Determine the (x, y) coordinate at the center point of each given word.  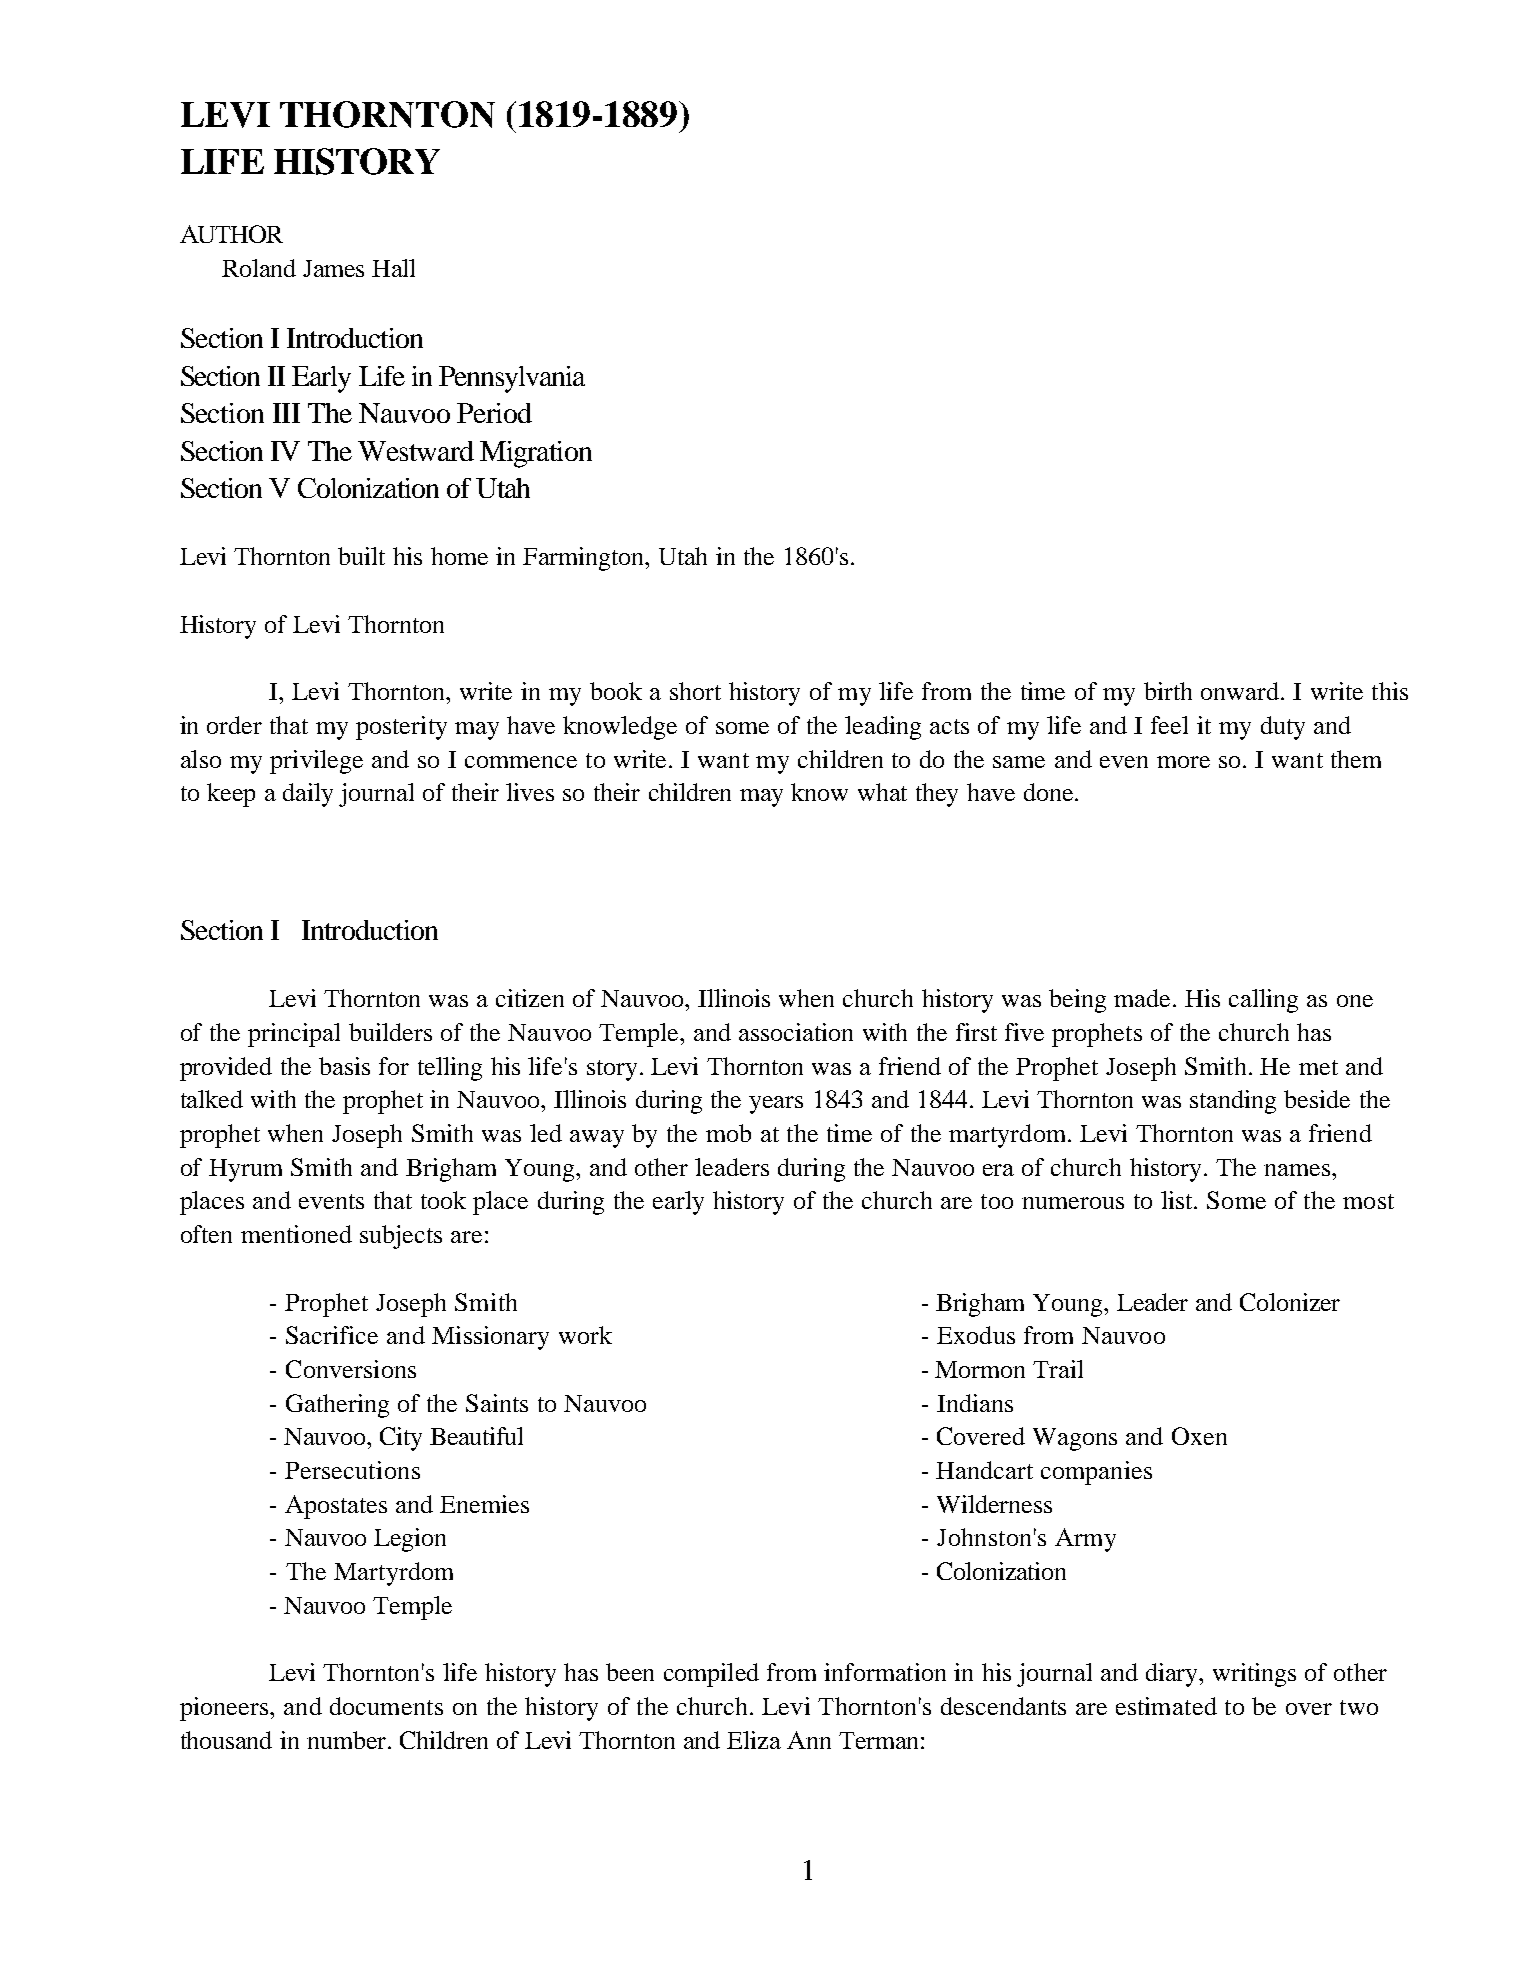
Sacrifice (332, 1335)
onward (1241, 691)
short (695, 691)
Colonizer (1290, 1302)
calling (1263, 1001)
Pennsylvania (512, 379)
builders (390, 1032)
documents (386, 1706)
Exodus (976, 1335)
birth (1168, 691)
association (796, 1032)
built (361, 556)
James (333, 268)
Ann (809, 1740)
